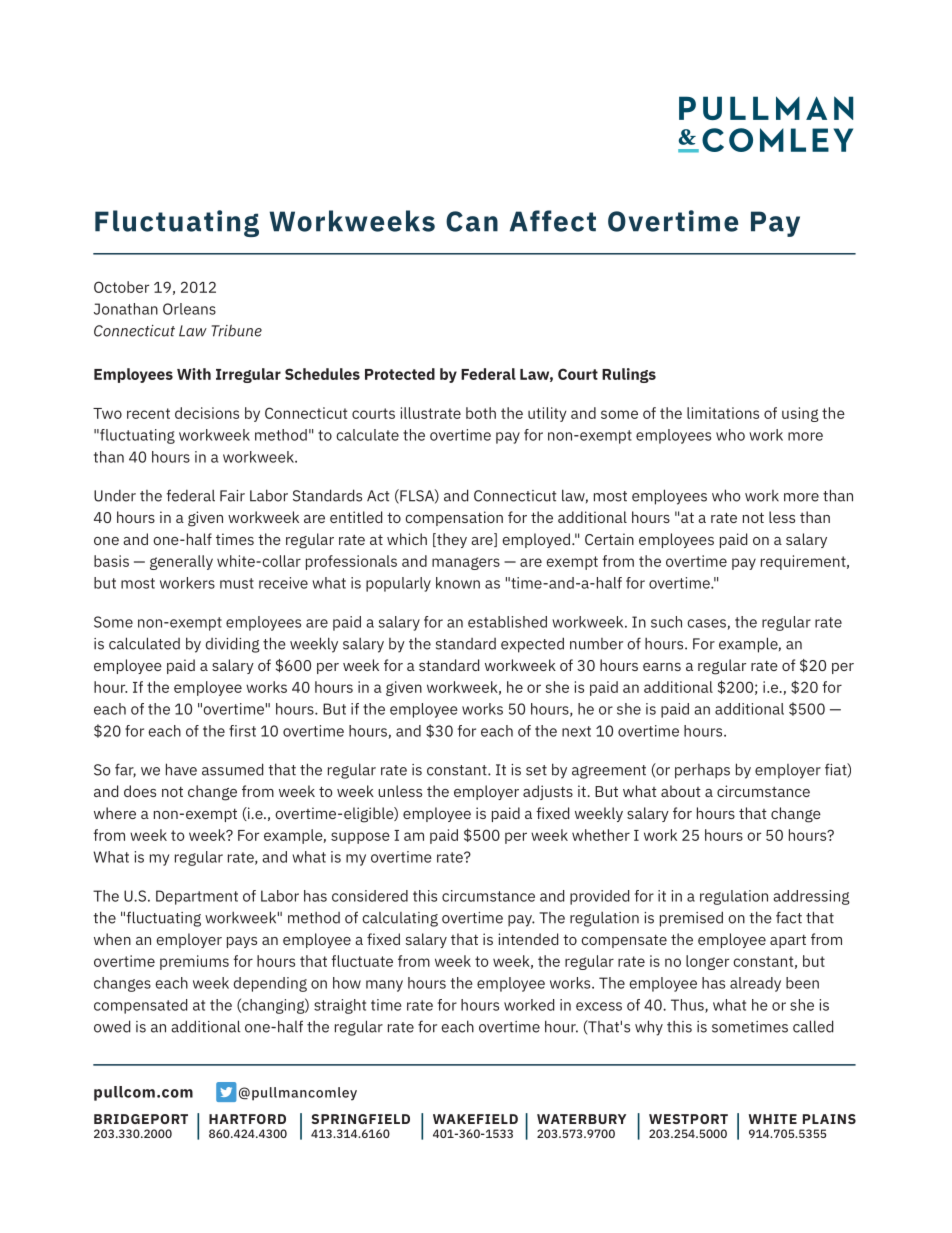 This screenshot has height=1233, width=952. I want to click on dividing, so click(233, 645).
